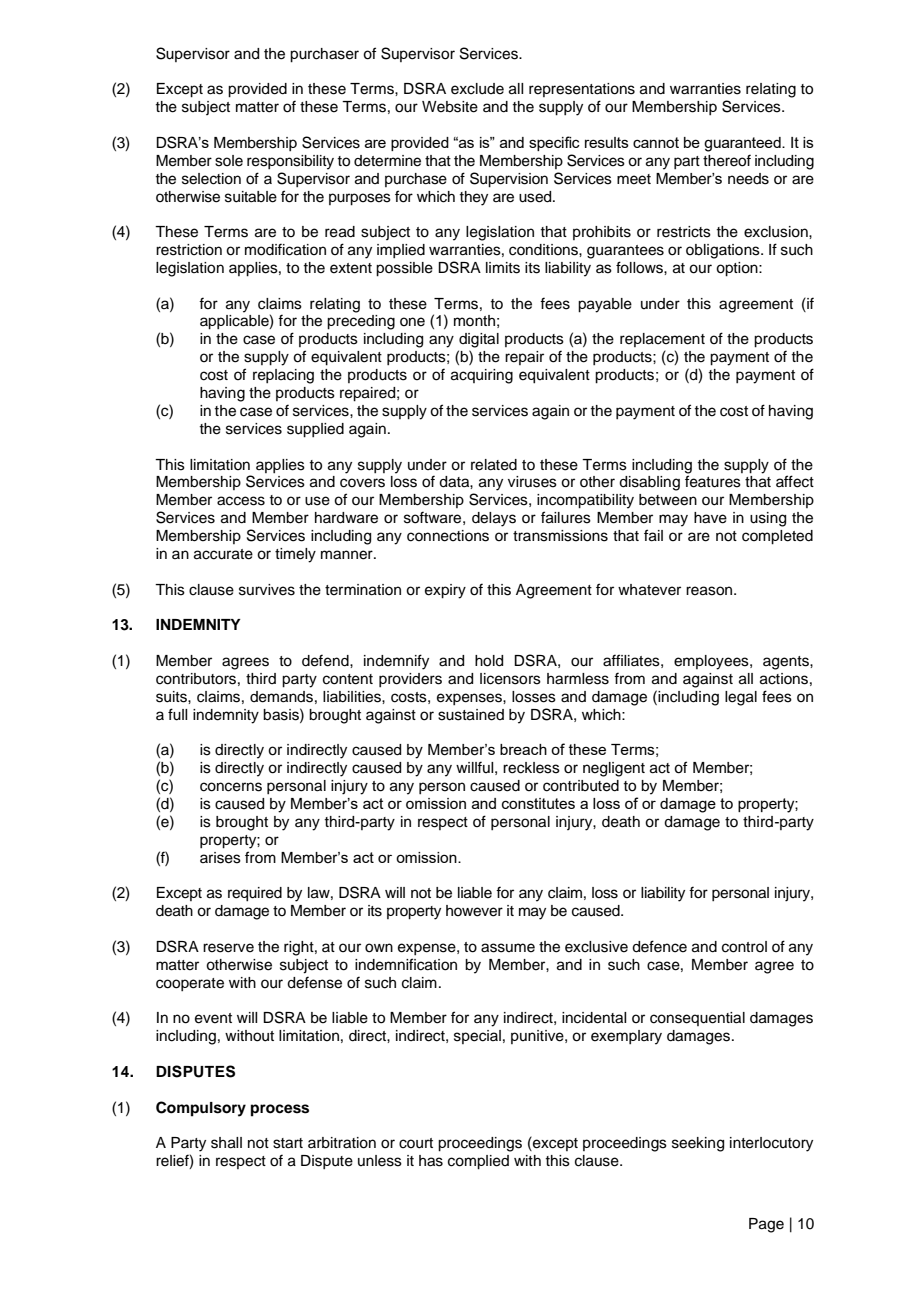 This screenshot has width=924, height=1308. I want to click on constitutes, so click(538, 803).
